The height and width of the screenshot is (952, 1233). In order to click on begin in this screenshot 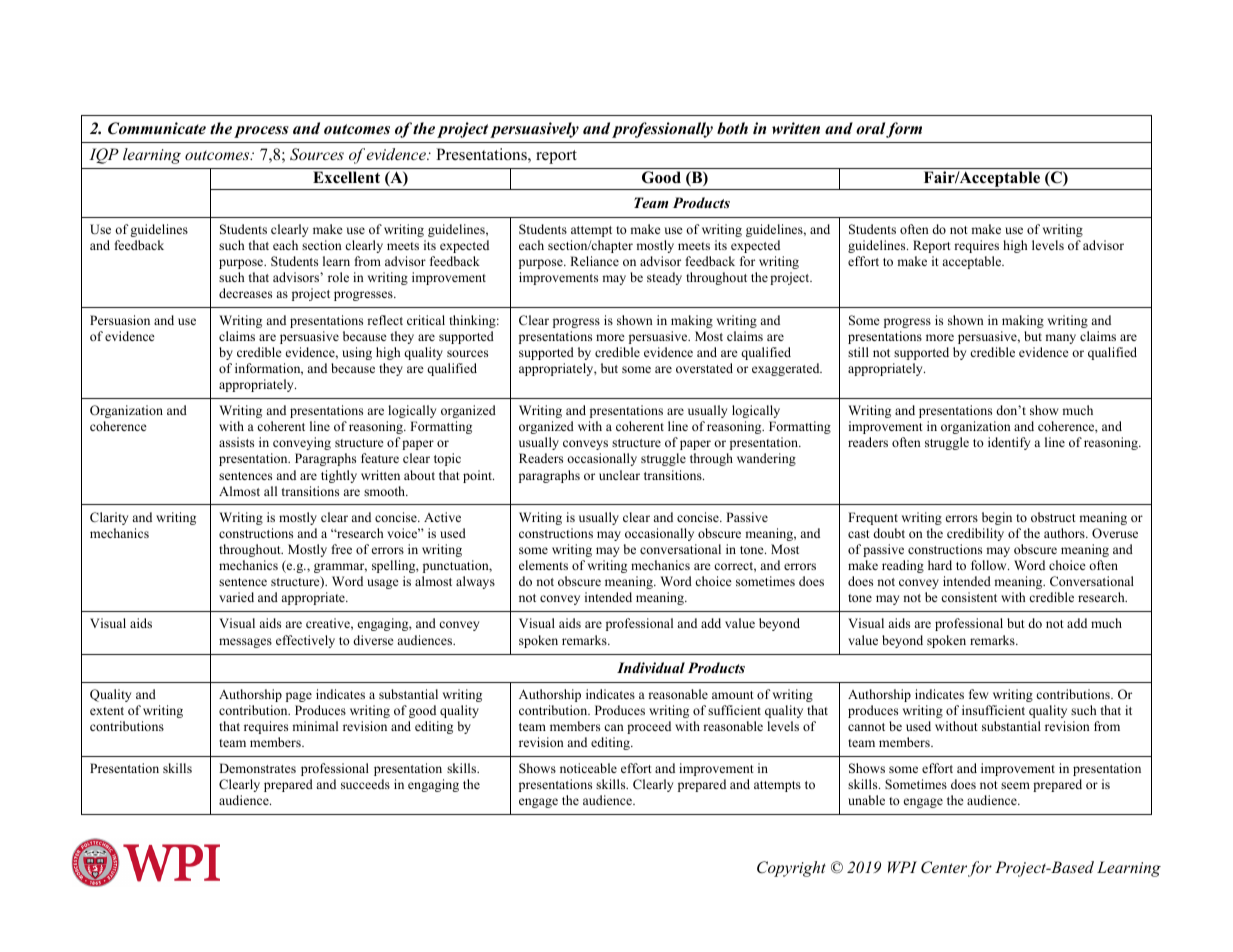, I will do `click(997, 518)`.
